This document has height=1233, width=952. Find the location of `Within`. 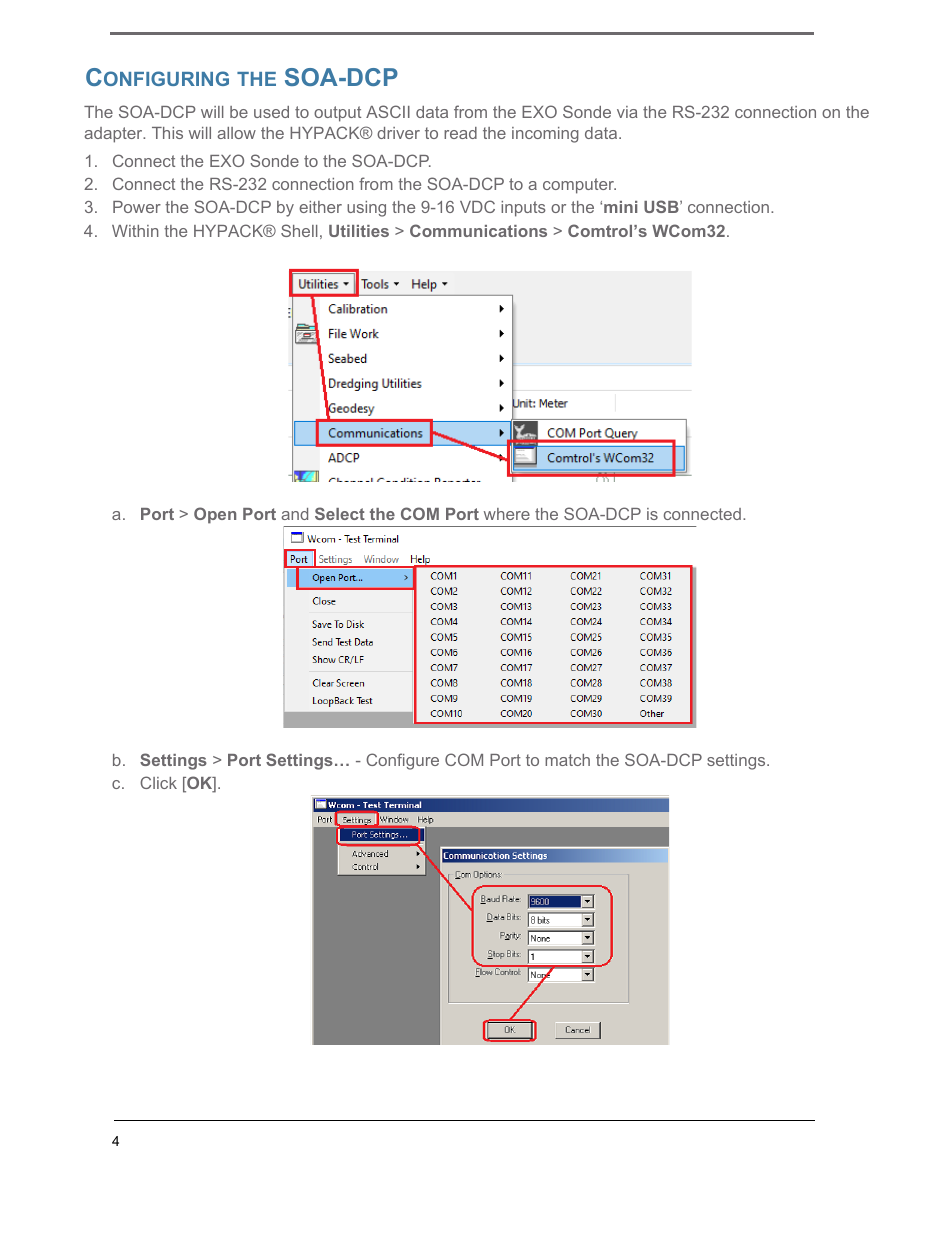

Within is located at coordinates (135, 231).
